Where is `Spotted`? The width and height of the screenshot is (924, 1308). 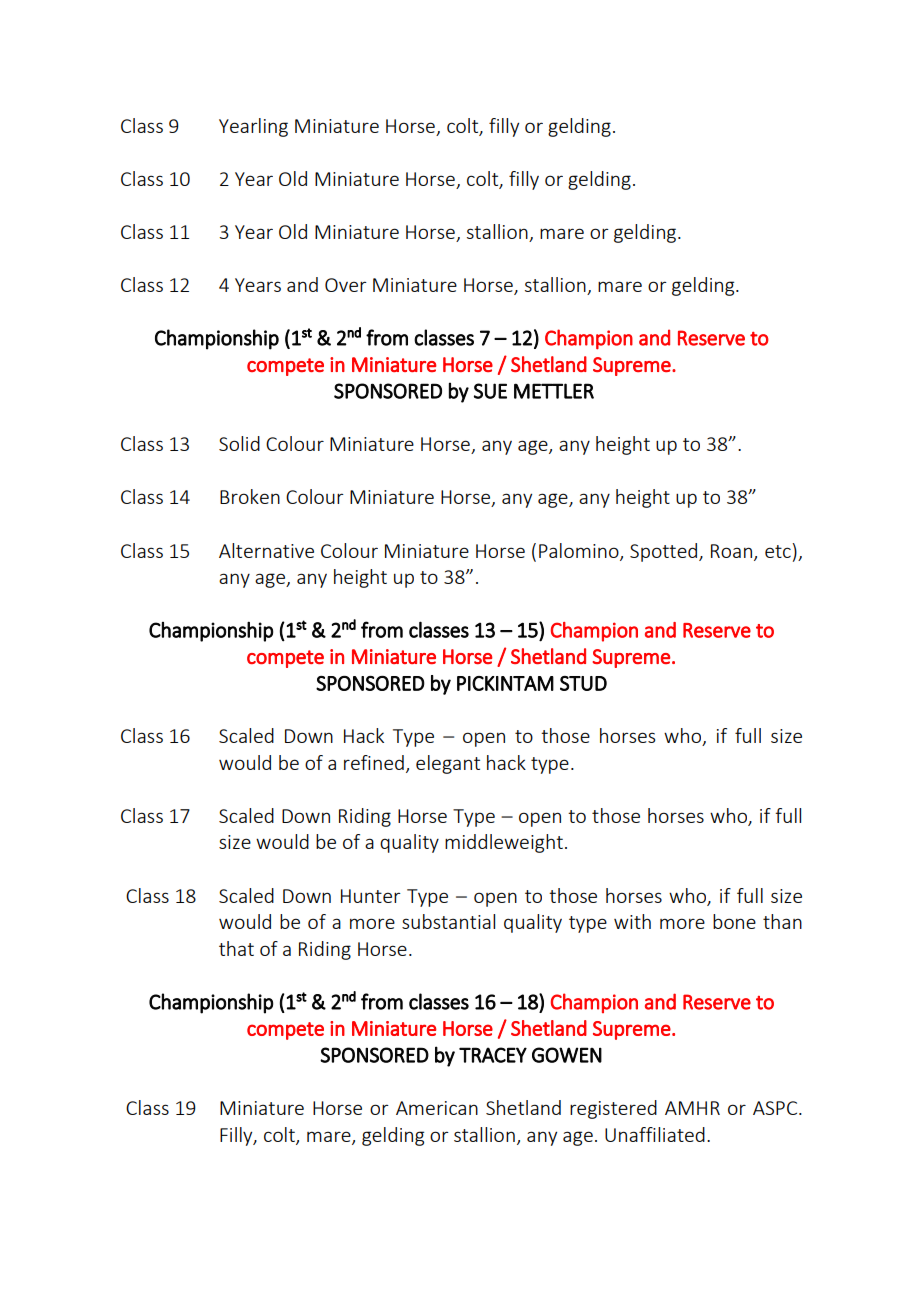
Spotted is located at coordinates (663, 552).
